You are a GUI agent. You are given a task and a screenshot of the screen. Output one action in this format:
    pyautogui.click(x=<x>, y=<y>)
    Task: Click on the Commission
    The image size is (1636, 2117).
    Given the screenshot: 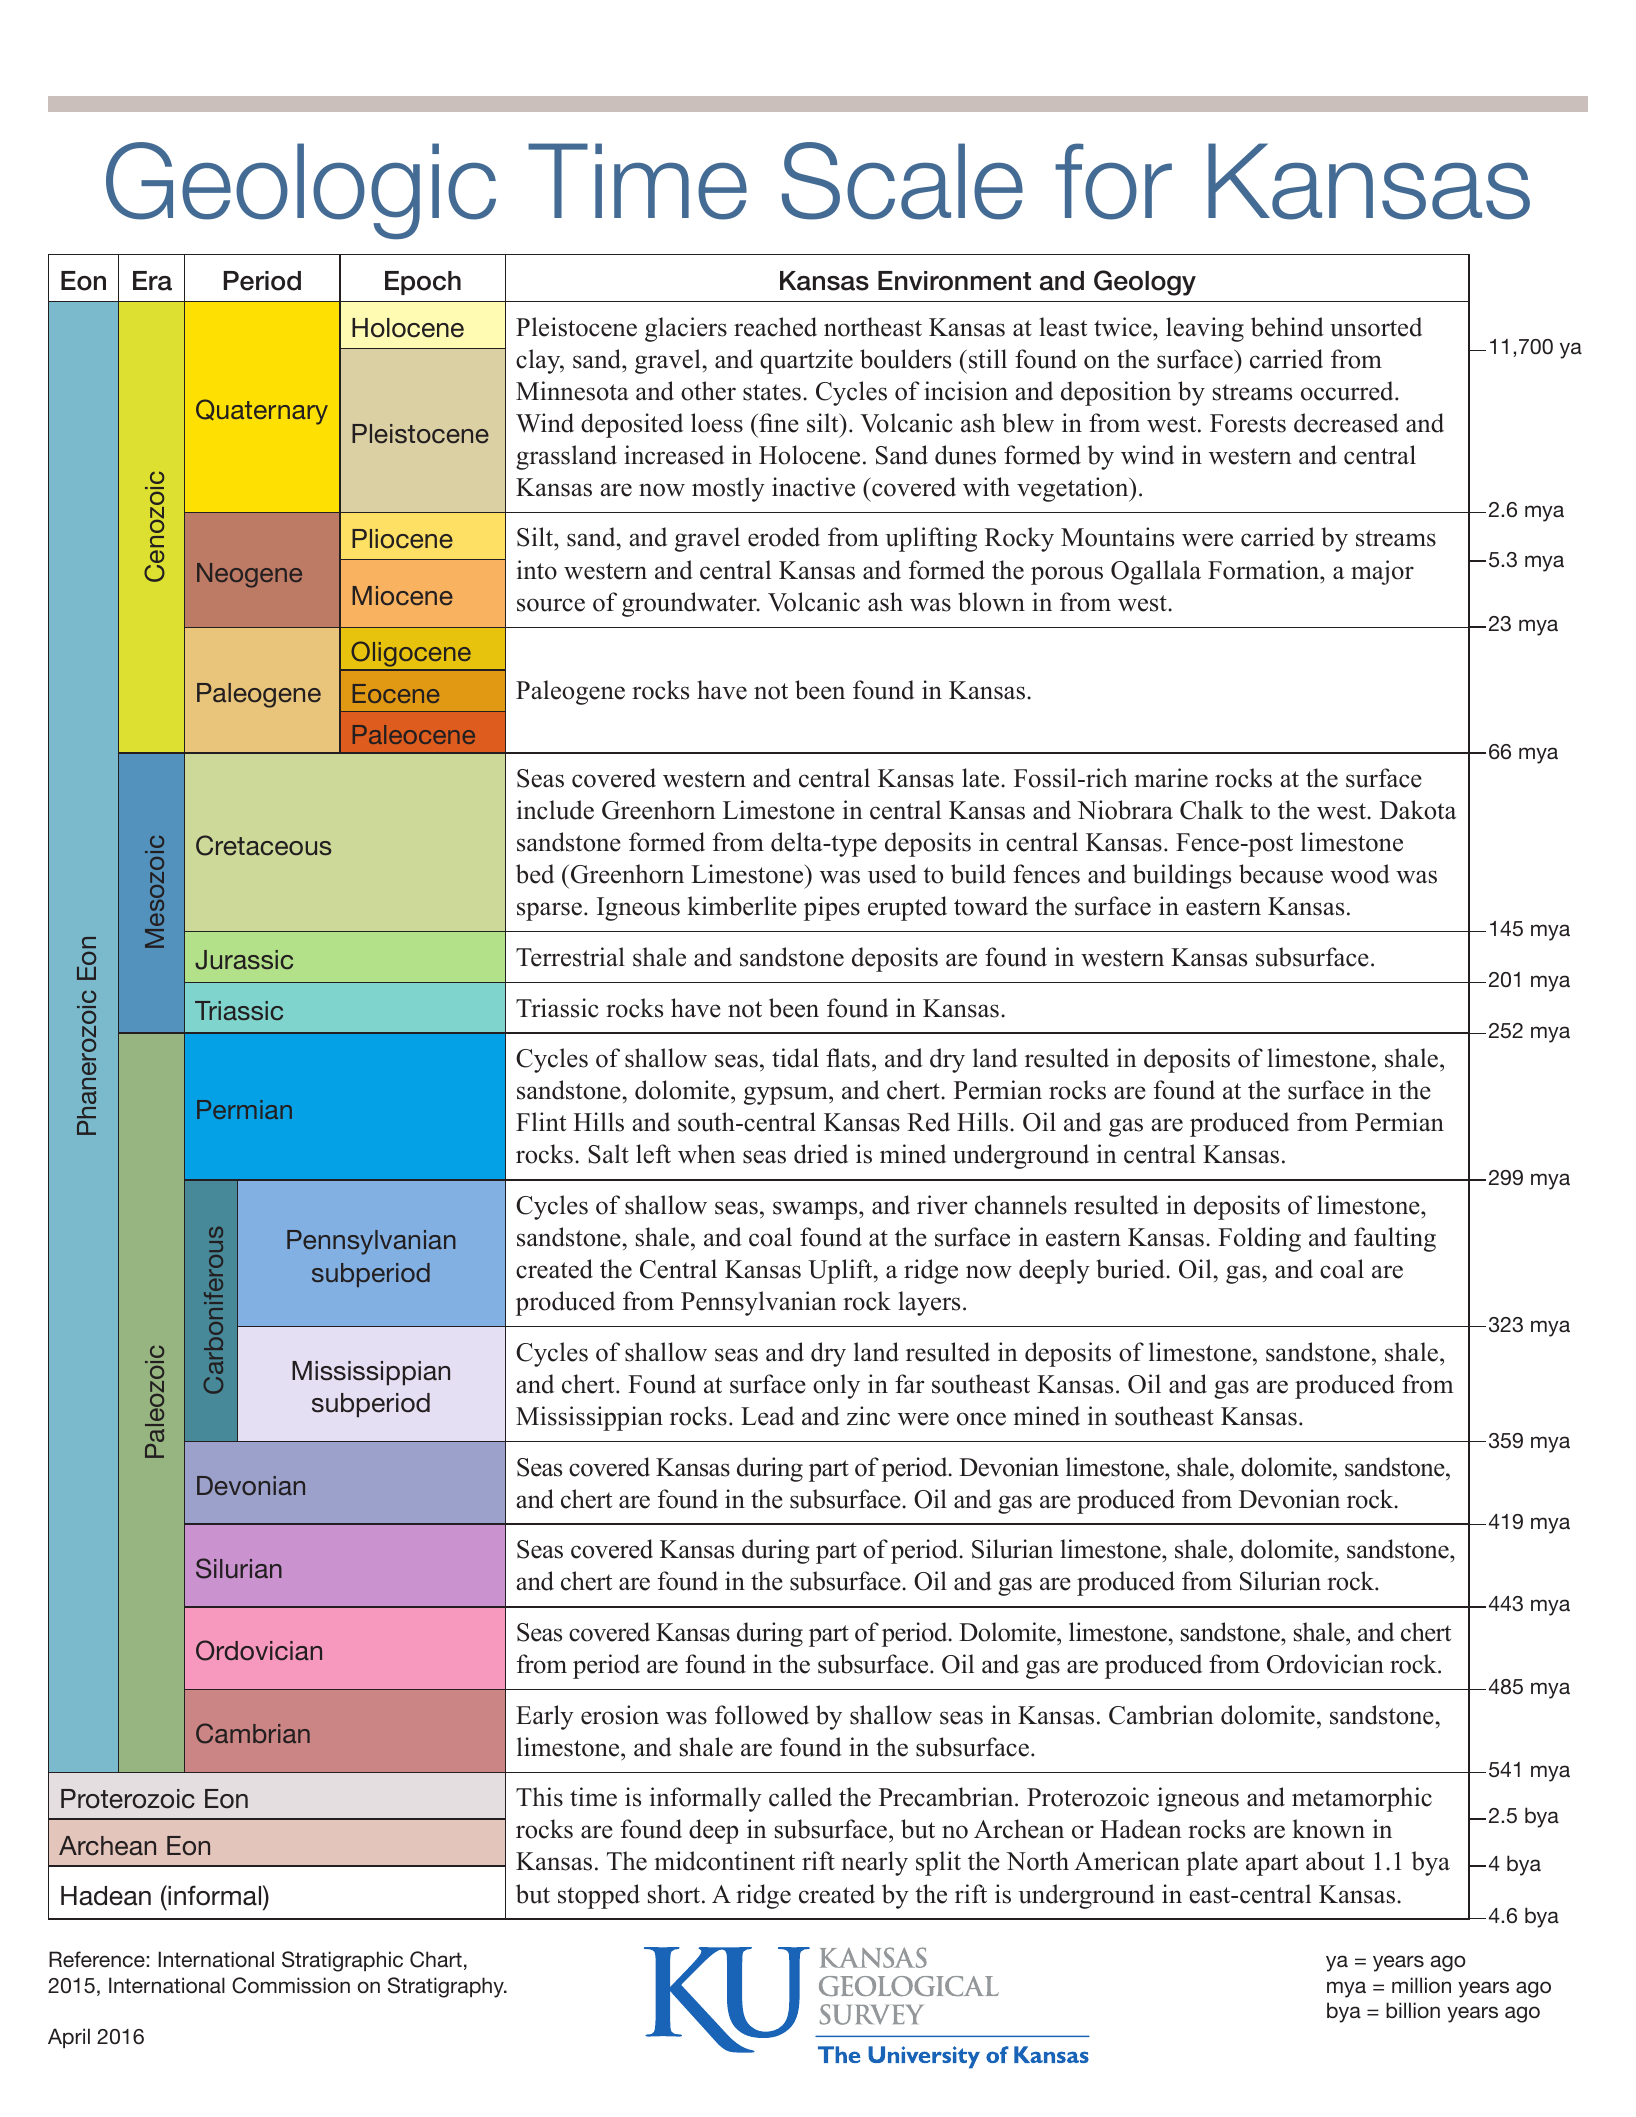 What is the action you would take?
    pyautogui.click(x=291, y=1985)
